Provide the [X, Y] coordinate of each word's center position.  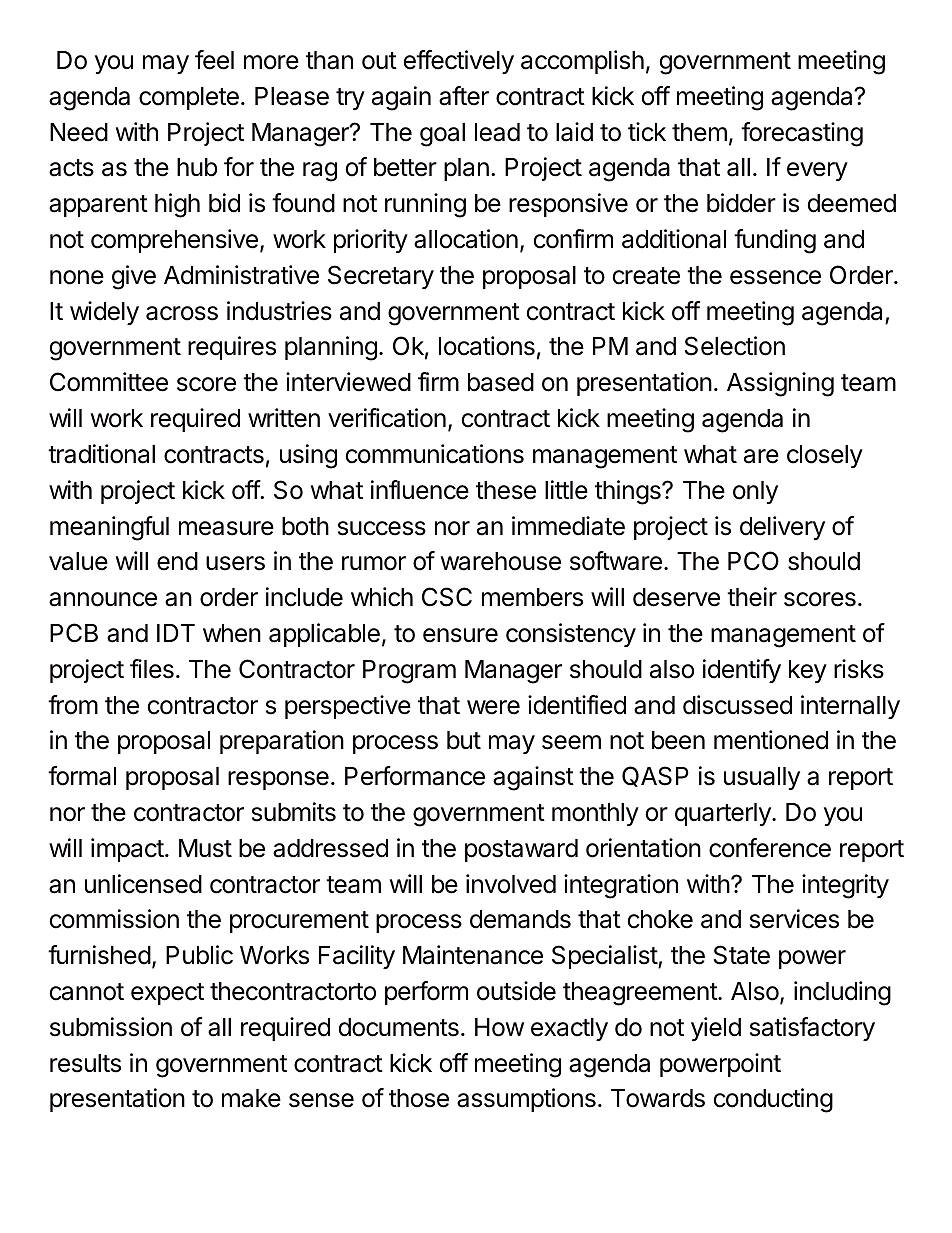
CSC [447, 597]
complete [189, 98]
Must [205, 848]
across [182, 313]
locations [487, 346]
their [752, 597]
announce [103, 599]
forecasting [802, 134]
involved [511, 884]
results [85, 1063]
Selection [735, 346]
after [464, 96]
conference [770, 848]
